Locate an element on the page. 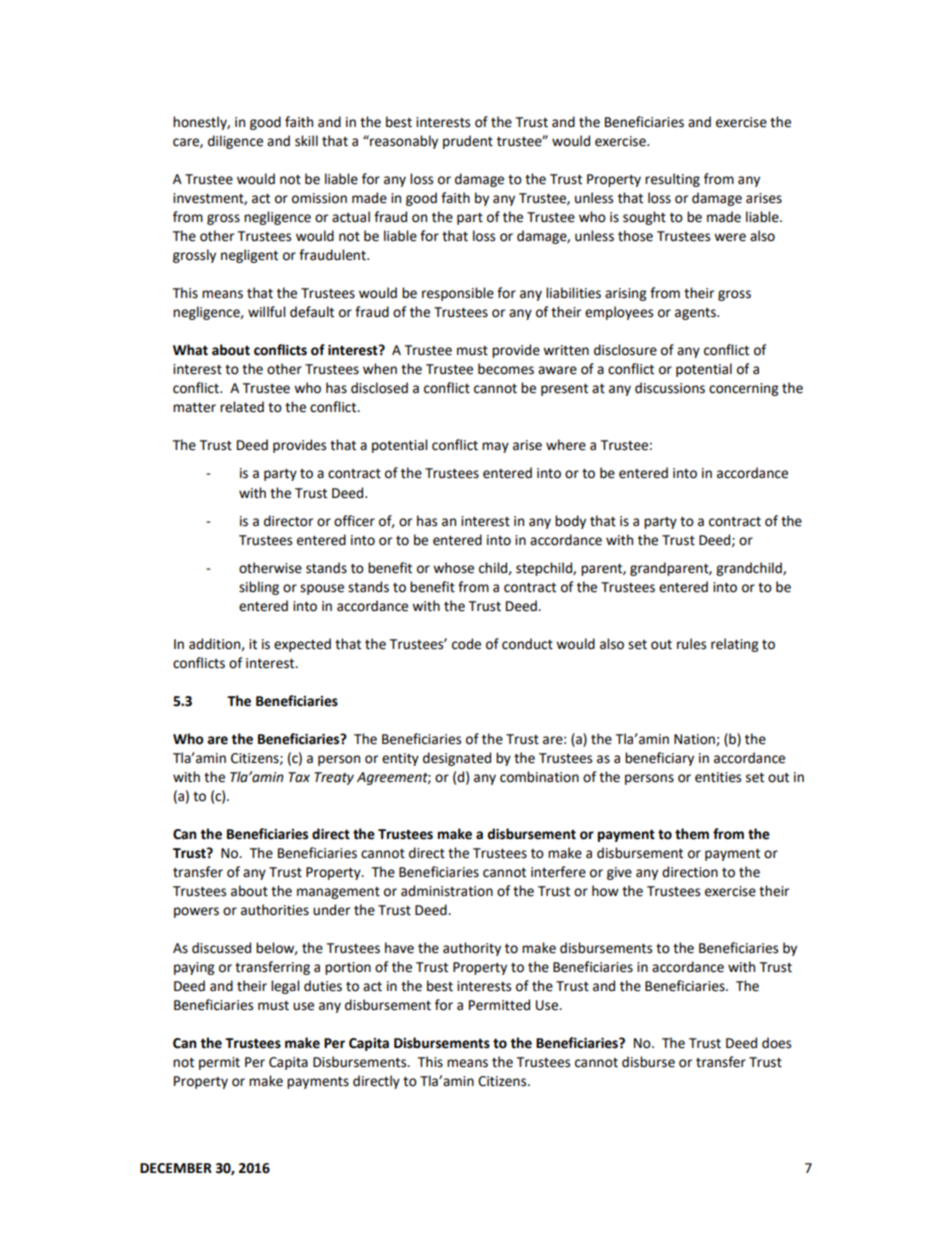 This image has height=1233, width=952. resulting is located at coordinates (672, 180).
